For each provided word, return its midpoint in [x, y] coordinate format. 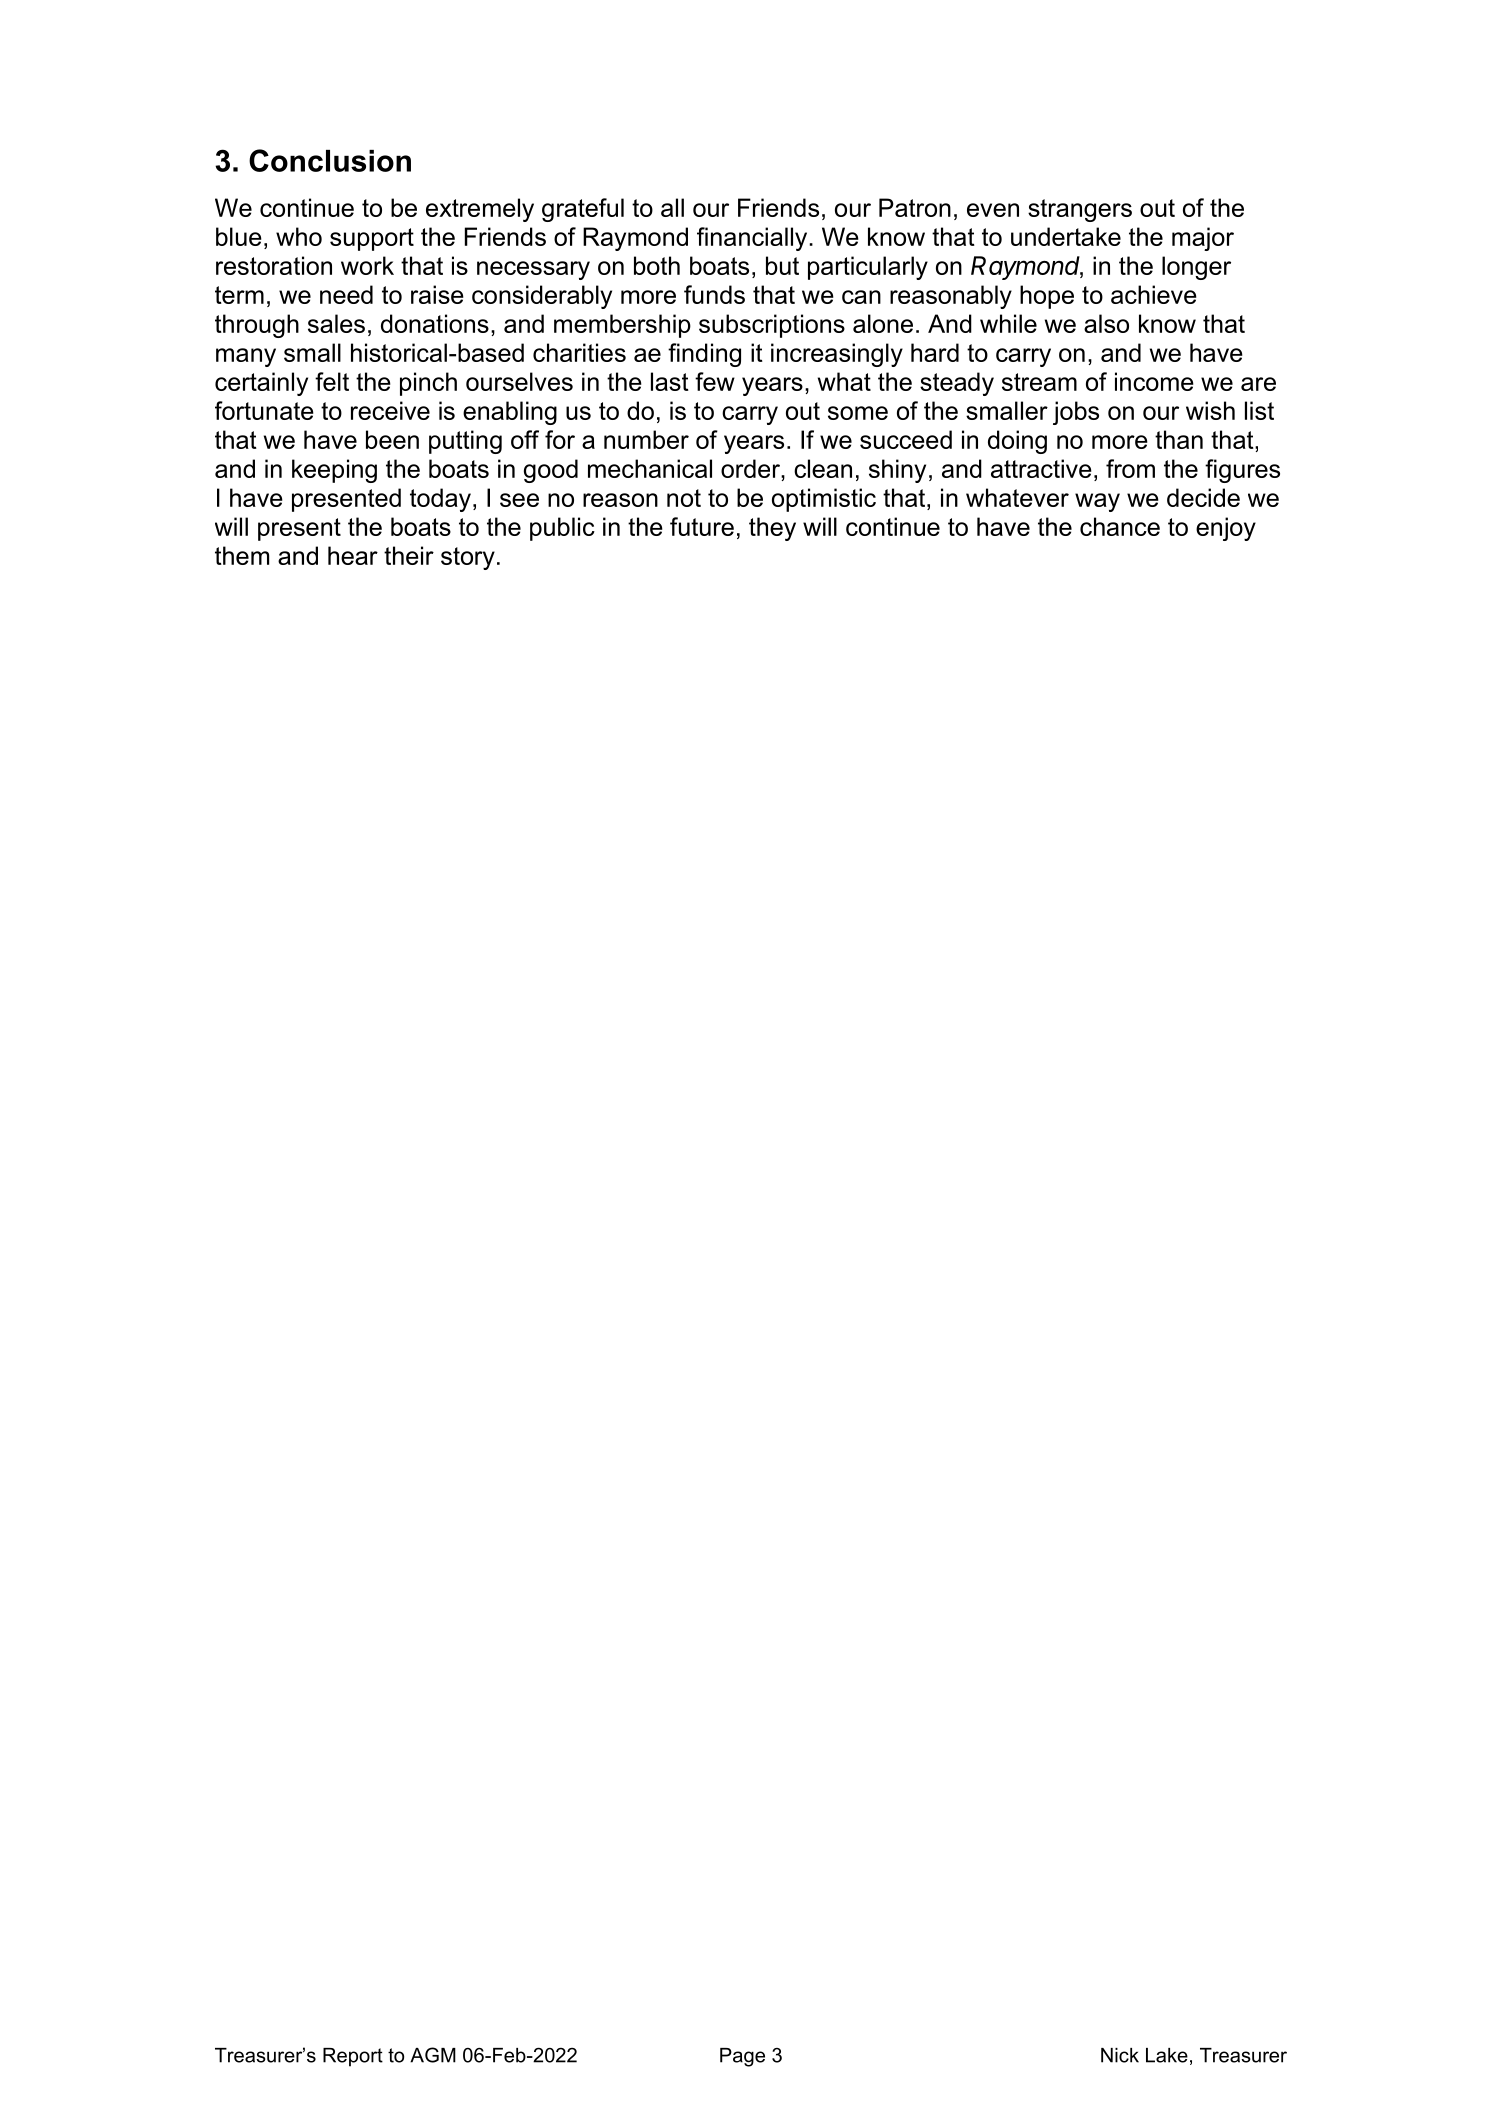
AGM [433, 2055]
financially [753, 239]
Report [353, 2057]
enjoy [1226, 529]
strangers [1080, 210]
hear [353, 555]
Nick [1120, 2055]
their [409, 555]
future [702, 526]
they [772, 529]
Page [742, 2057]
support [372, 239]
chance [1120, 526]
